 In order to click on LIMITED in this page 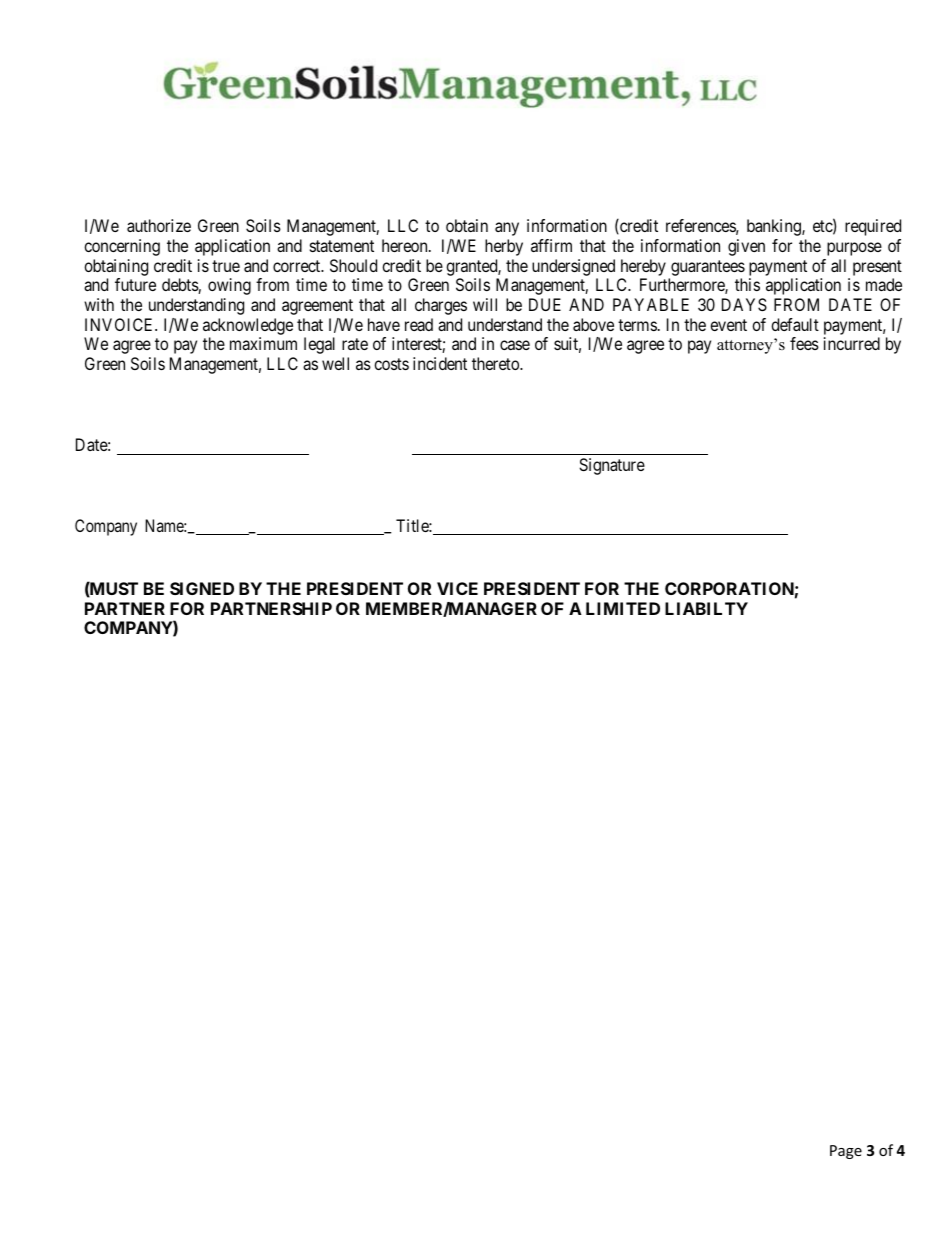, I will do `click(623, 608)`.
